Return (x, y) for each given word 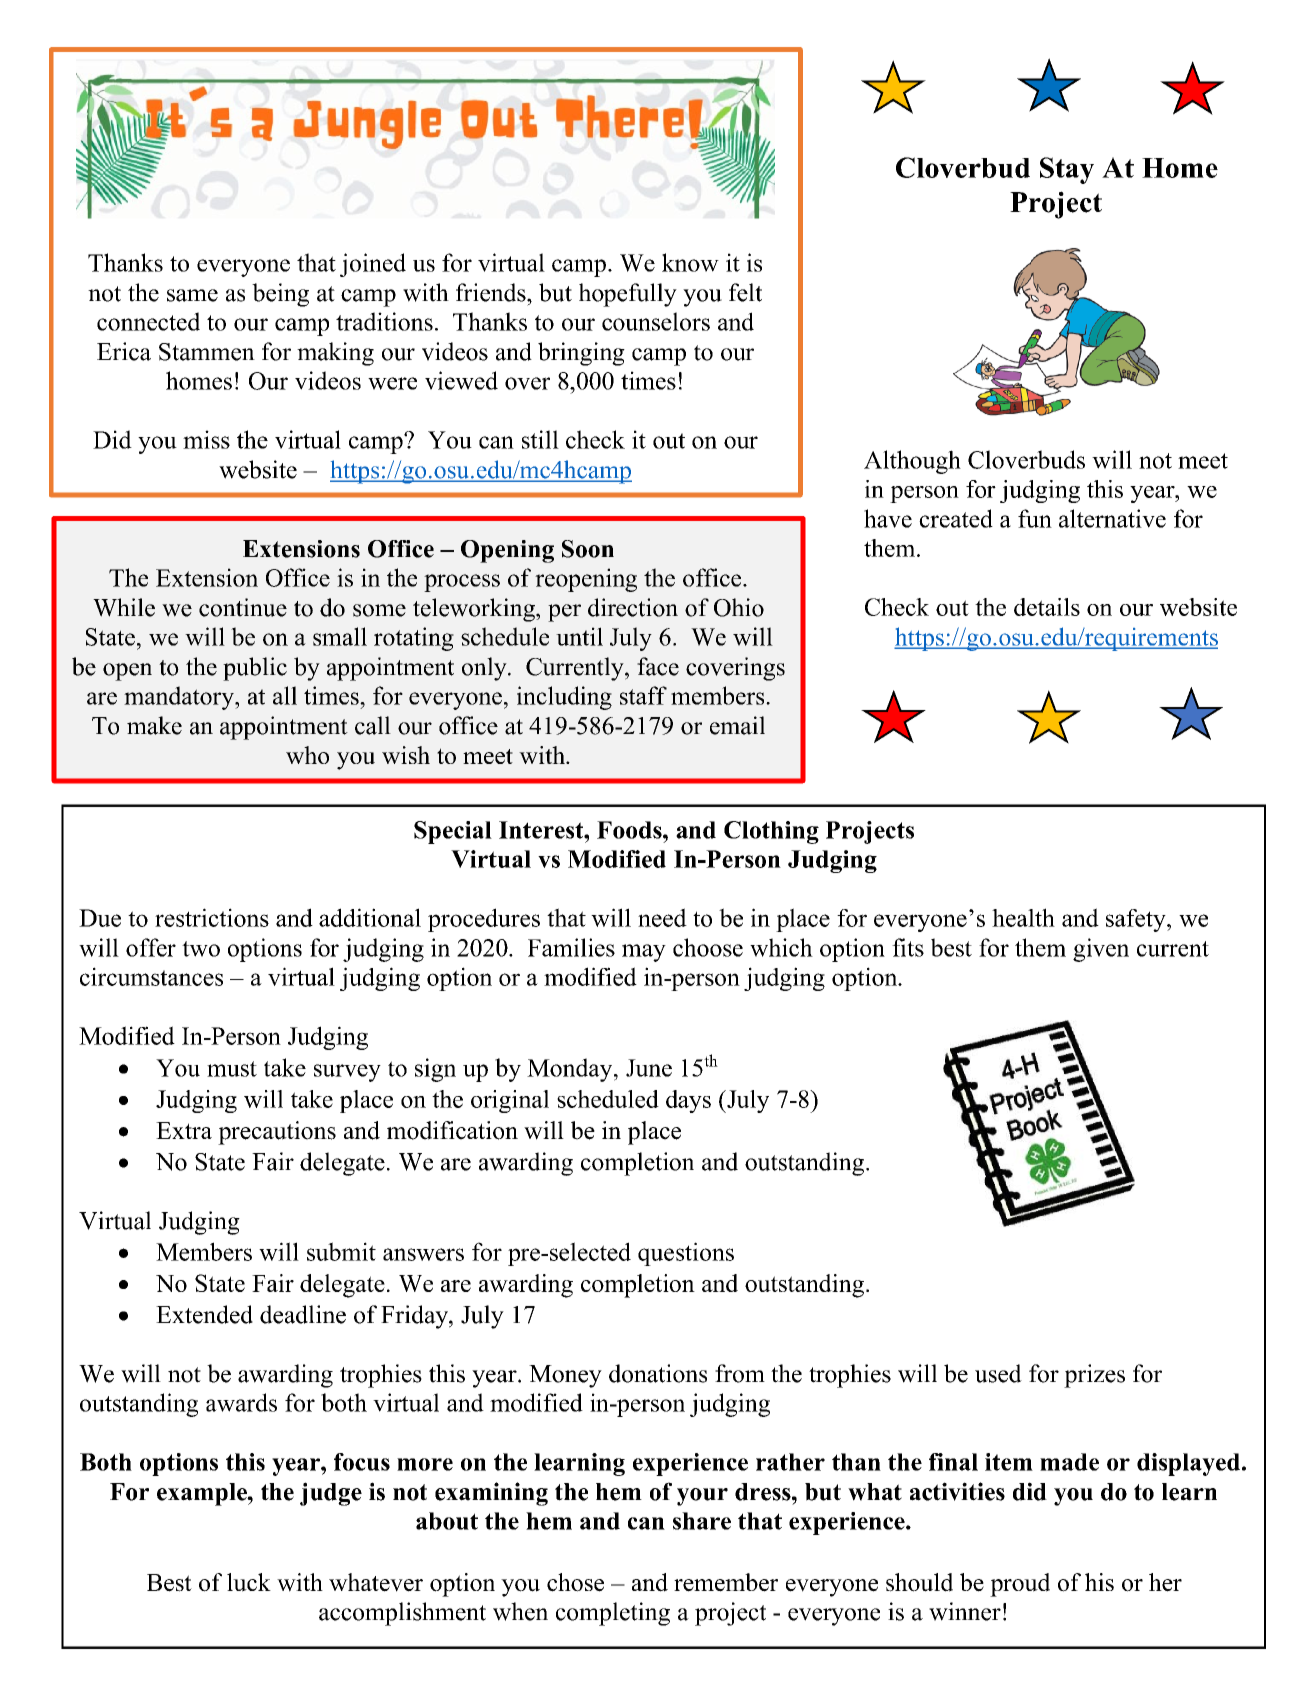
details (1047, 607)
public (255, 669)
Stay (1067, 170)
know (690, 262)
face (658, 666)
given (1101, 950)
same (192, 295)
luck (249, 1582)
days (688, 1101)
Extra (184, 1130)
